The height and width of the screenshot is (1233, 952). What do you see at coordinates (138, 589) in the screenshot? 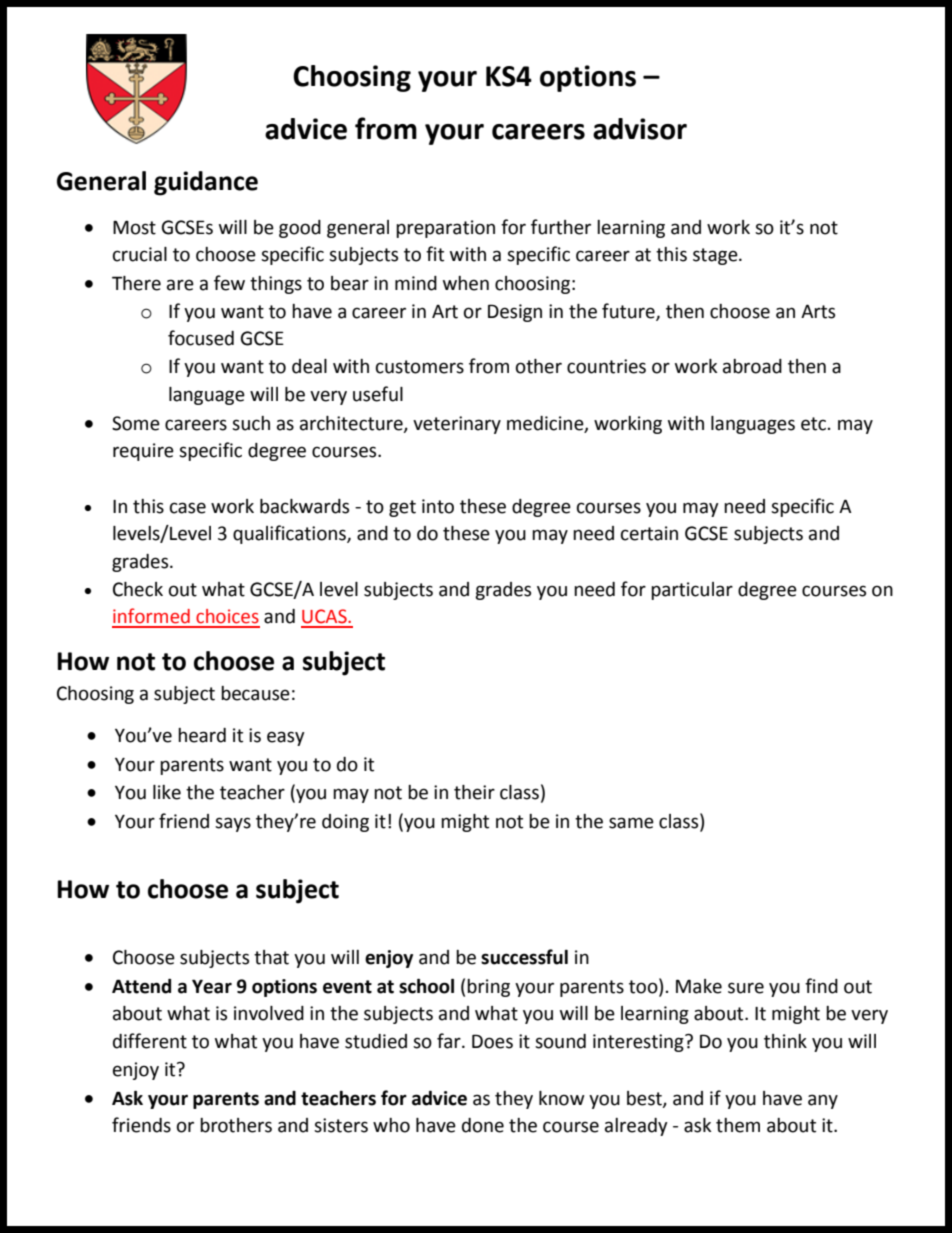
I see `Check` at bounding box center [138, 589].
